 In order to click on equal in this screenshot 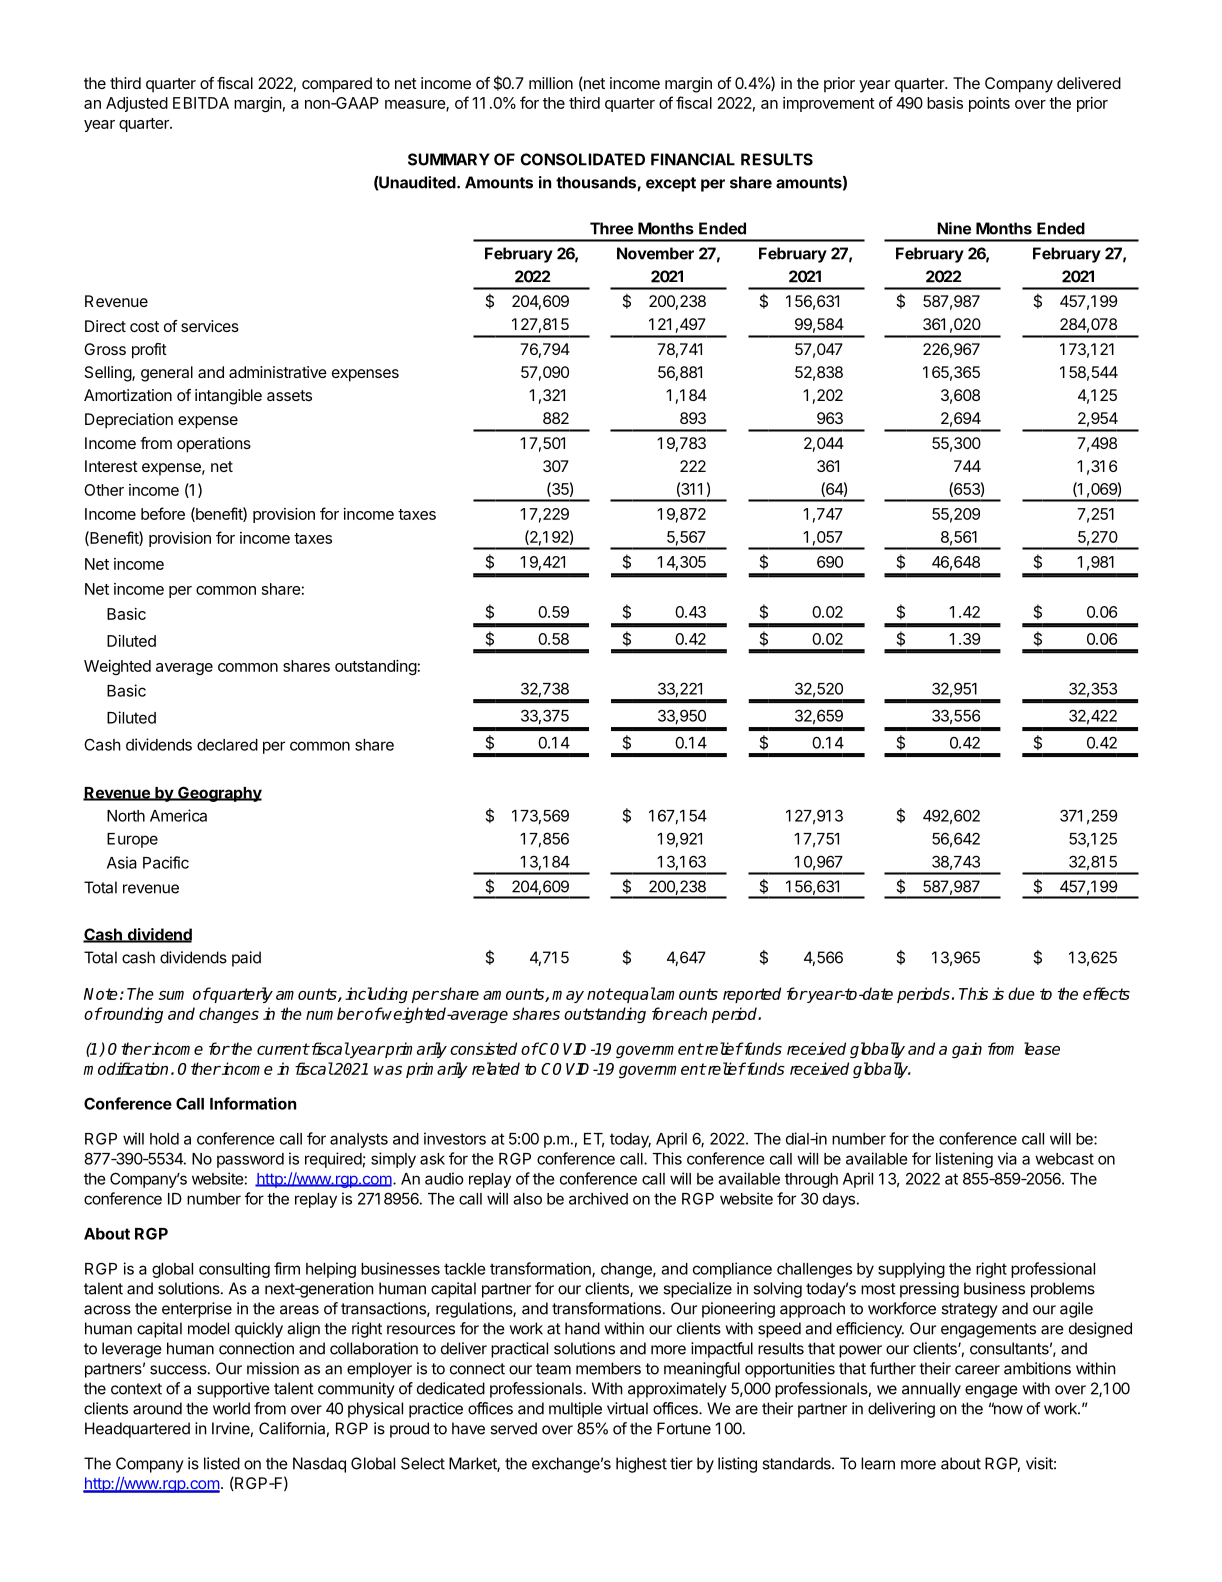, I will do `click(634, 995)`.
